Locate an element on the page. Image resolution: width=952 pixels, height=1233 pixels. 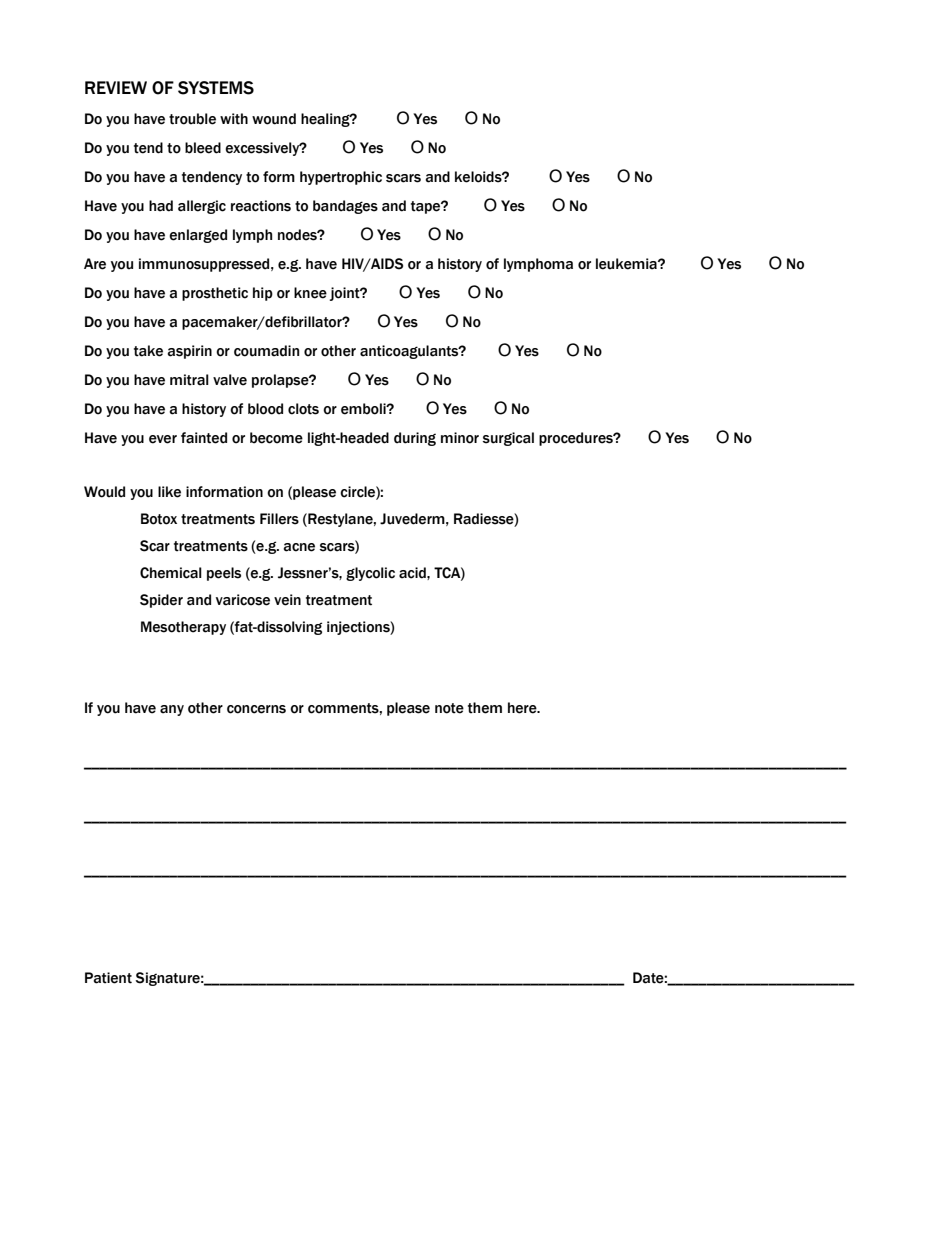
hypertrophic is located at coordinates (341, 178).
